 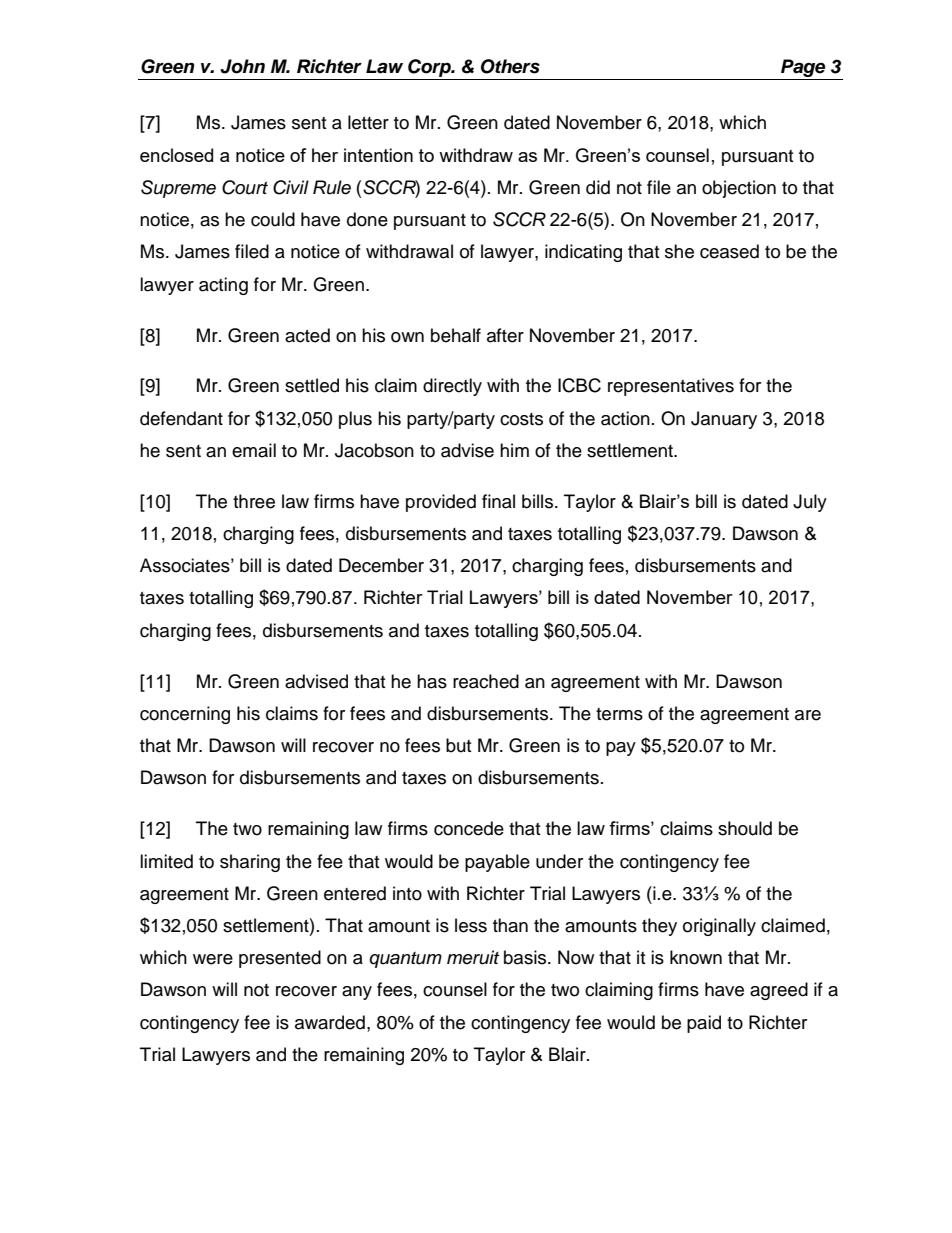 I want to click on were, so click(x=213, y=959).
